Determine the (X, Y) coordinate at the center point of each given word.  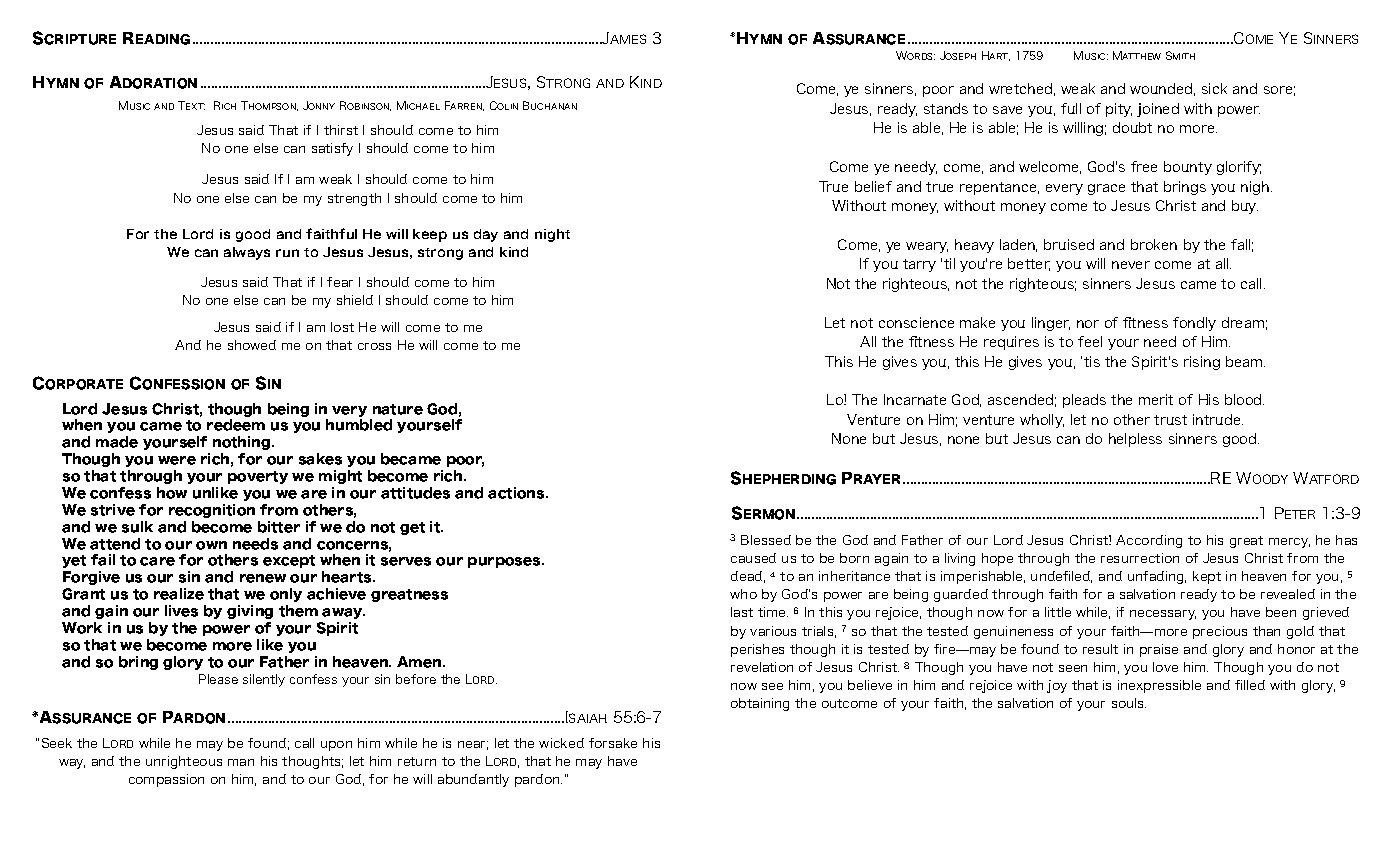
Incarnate (915, 399)
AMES (628, 39)
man (241, 762)
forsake (613, 743)
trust (1170, 420)
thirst (341, 130)
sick (1214, 88)
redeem (236, 425)
